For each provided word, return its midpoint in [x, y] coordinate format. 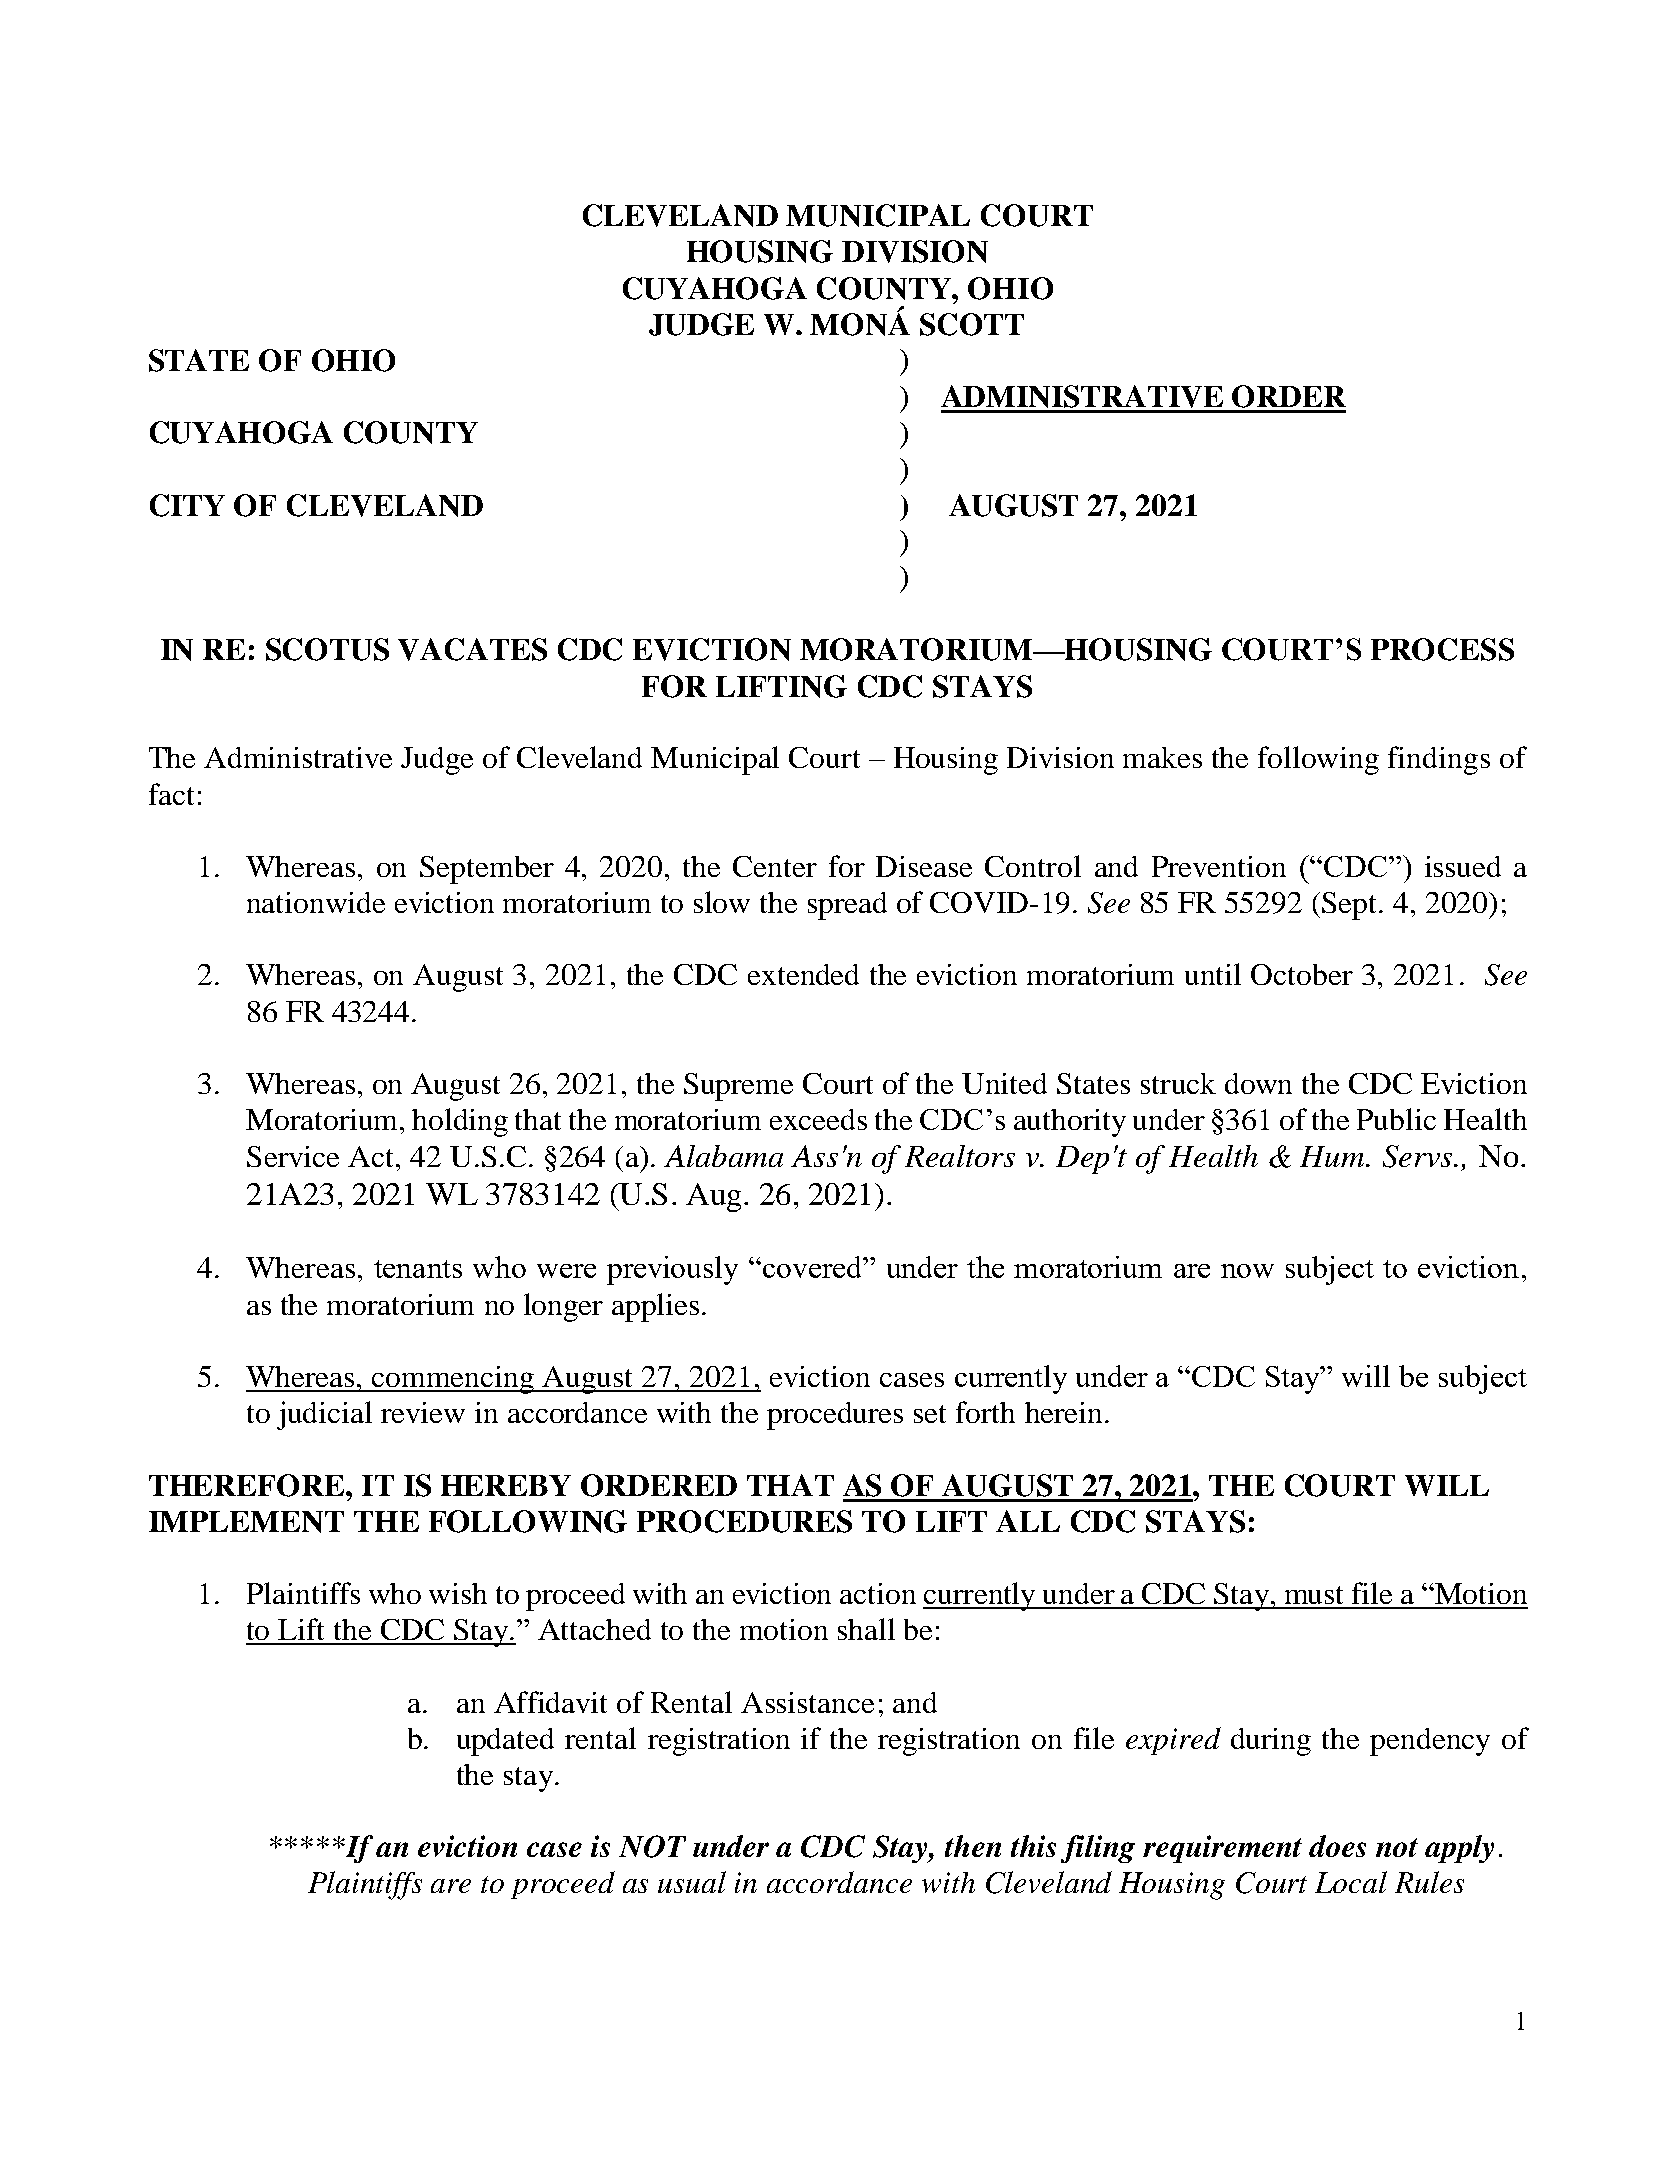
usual [692, 1882]
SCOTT [972, 324]
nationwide [316, 902]
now [1247, 1271]
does [1337, 1846]
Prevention [1219, 866]
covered [814, 1267]
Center [775, 866]
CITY [187, 505]
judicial [324, 1415]
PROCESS [1442, 649]
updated [505, 1742]
